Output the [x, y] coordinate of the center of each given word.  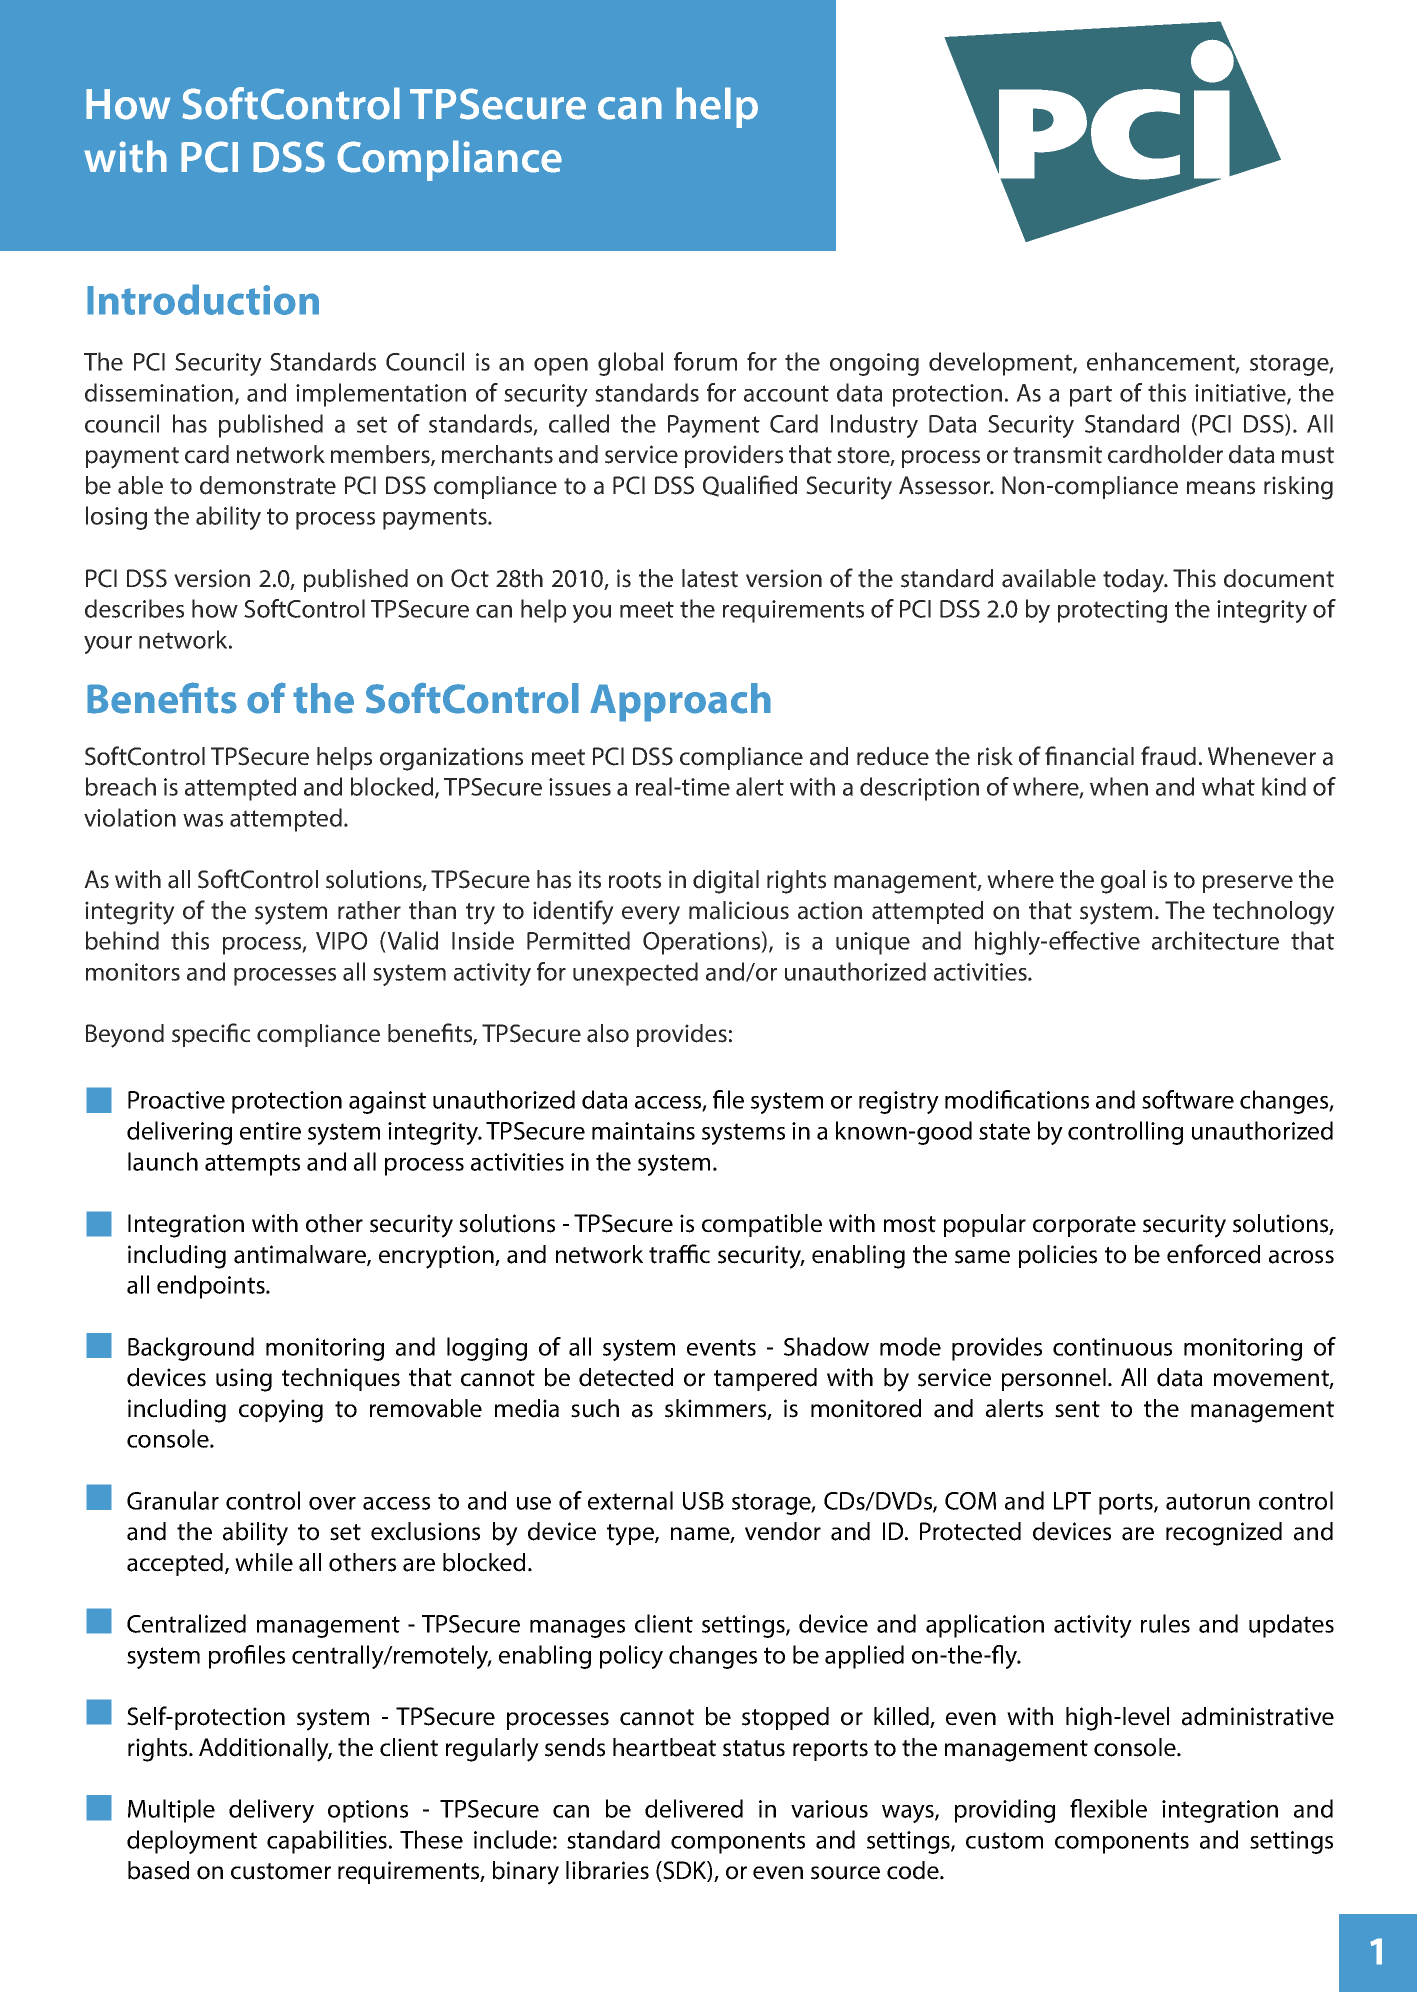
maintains [643, 1131]
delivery [271, 1811]
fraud [1168, 756]
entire [270, 1131]
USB [703, 1501]
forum [705, 361]
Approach [680, 702]
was [203, 820]
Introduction [203, 299]
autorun [1208, 1501]
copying [281, 1411]
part [1091, 396]
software [1188, 1099]
